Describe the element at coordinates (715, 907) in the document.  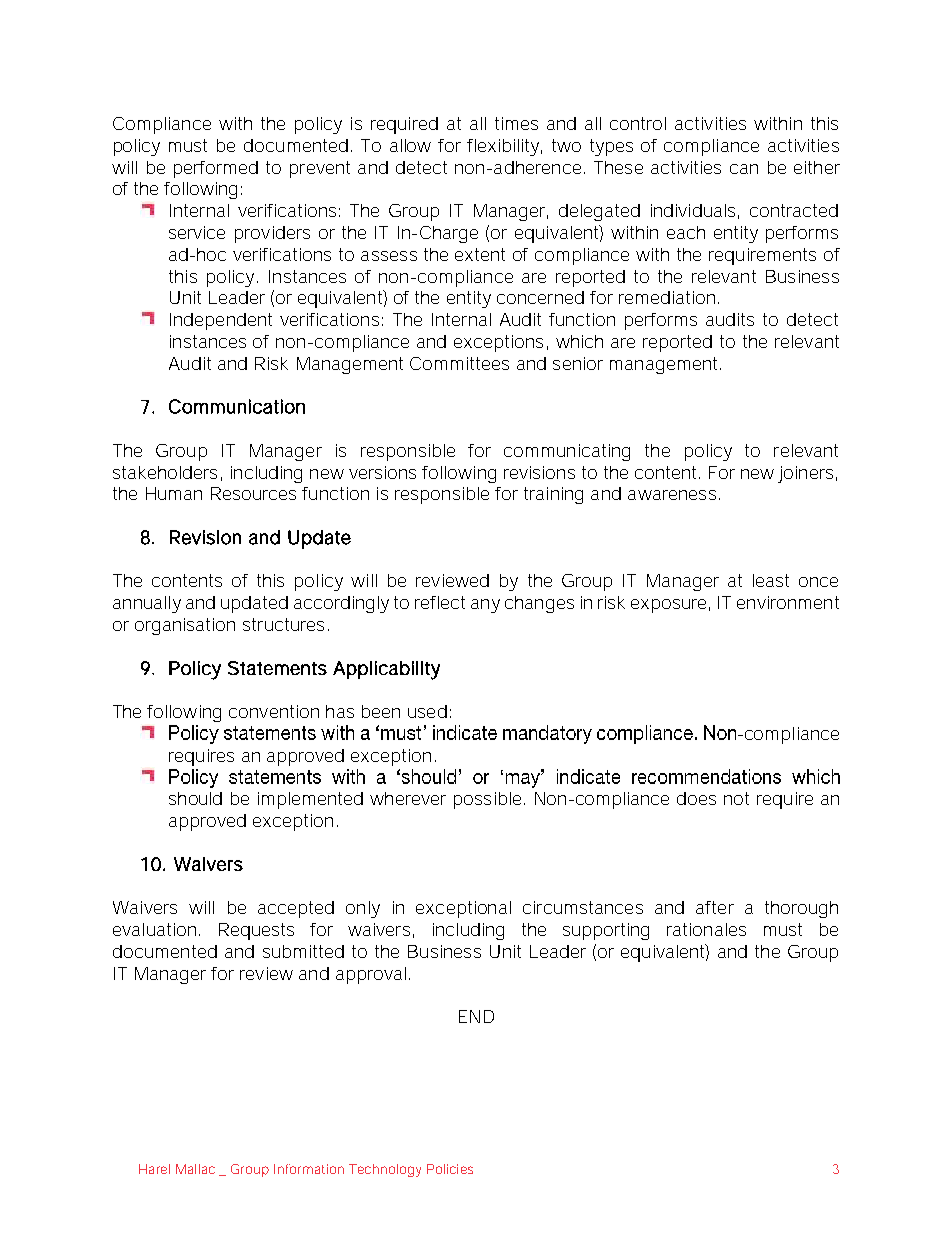
I see `after` at that location.
